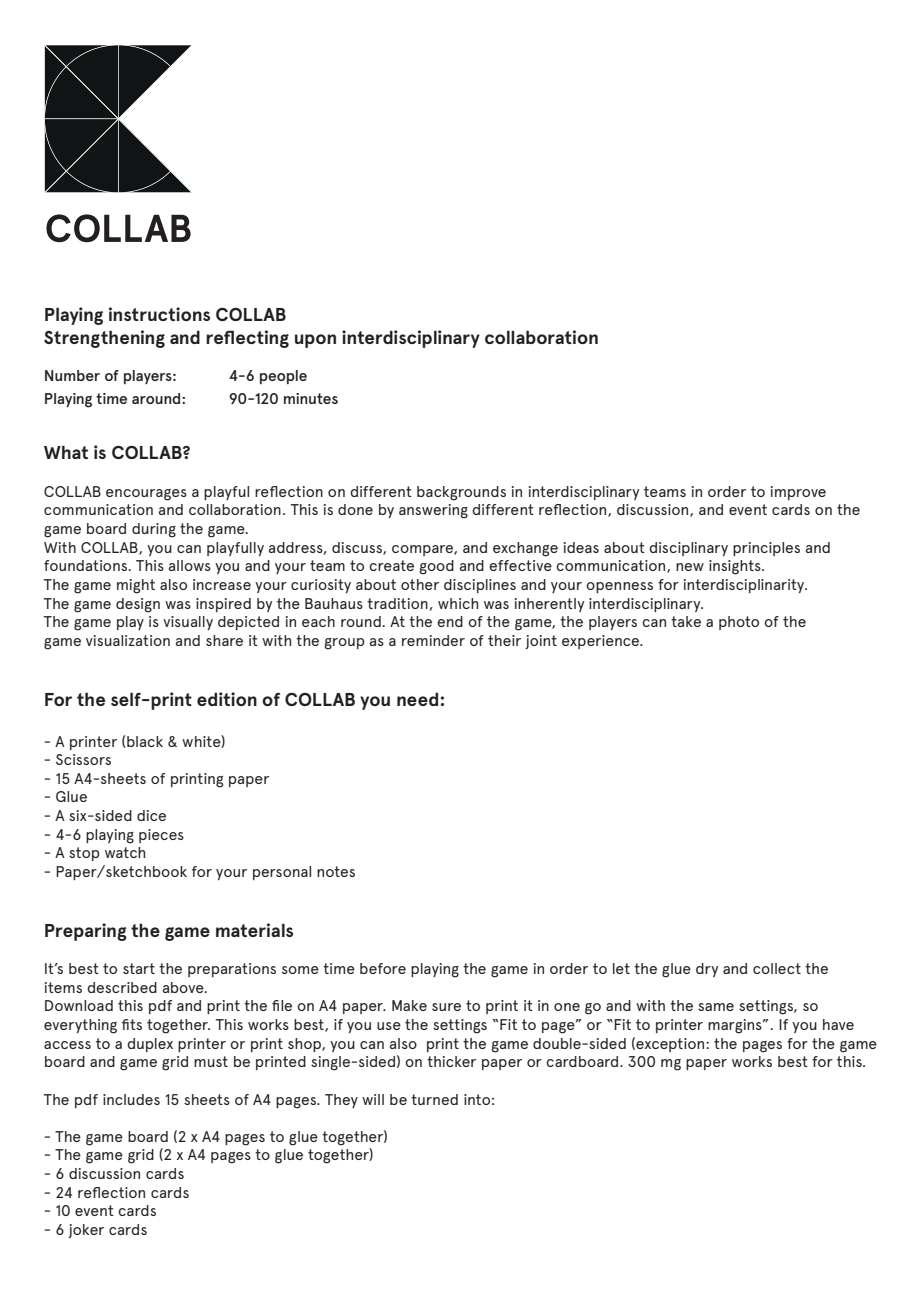 This document has width=924, height=1308. I want to click on sure, so click(446, 1007).
